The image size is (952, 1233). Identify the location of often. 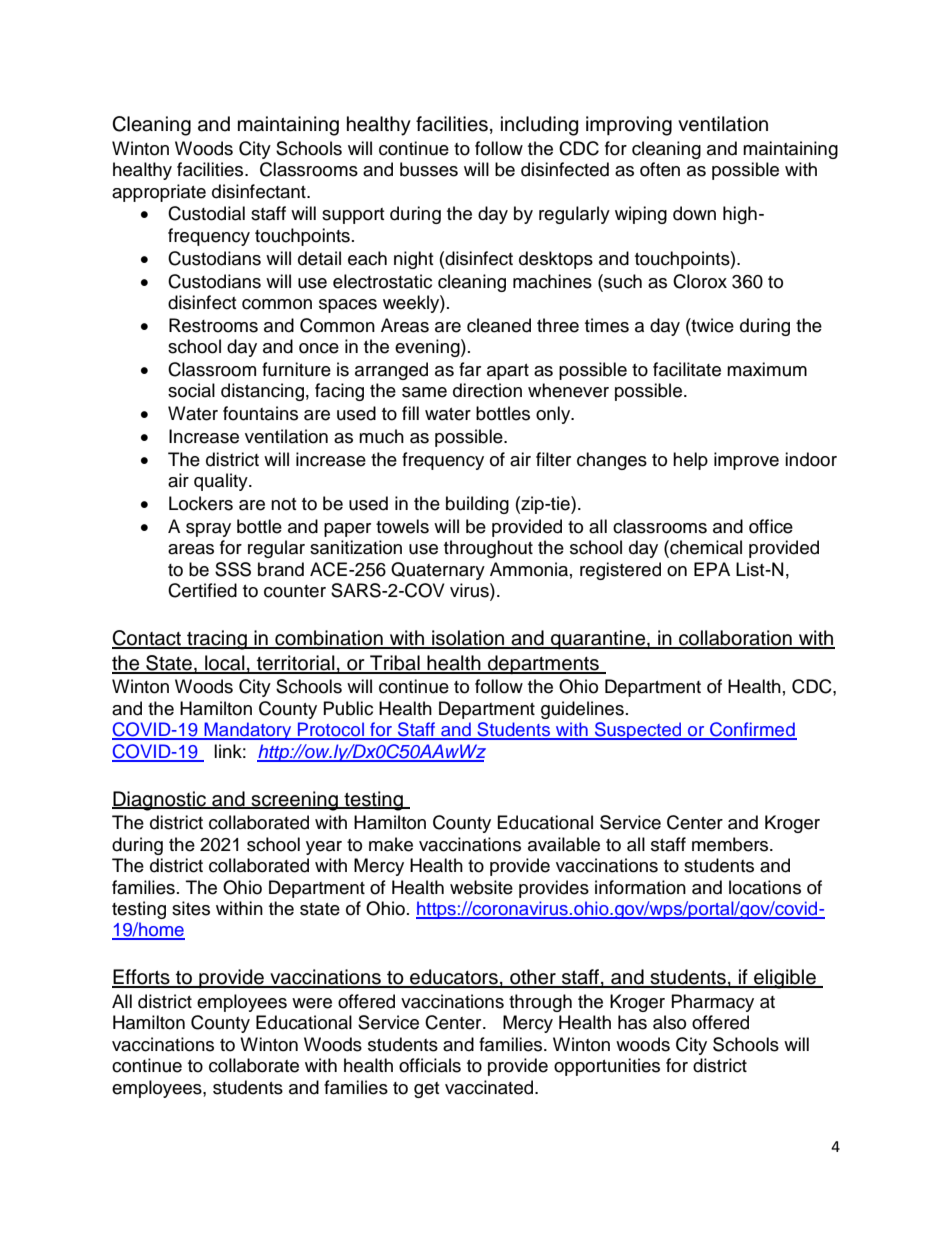
(660, 169).
